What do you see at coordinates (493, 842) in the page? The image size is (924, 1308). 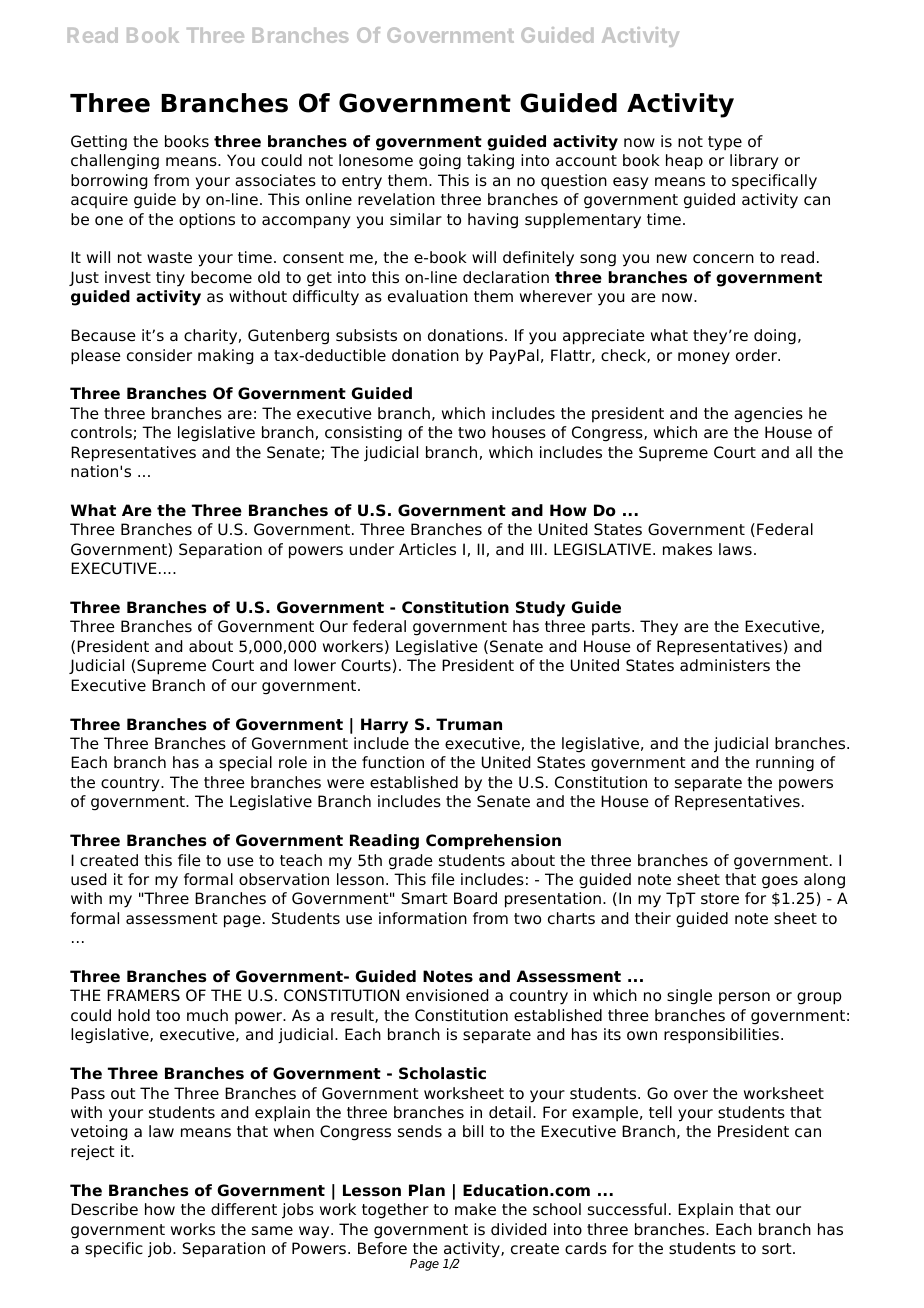 I see `Comprehension` at bounding box center [493, 842].
